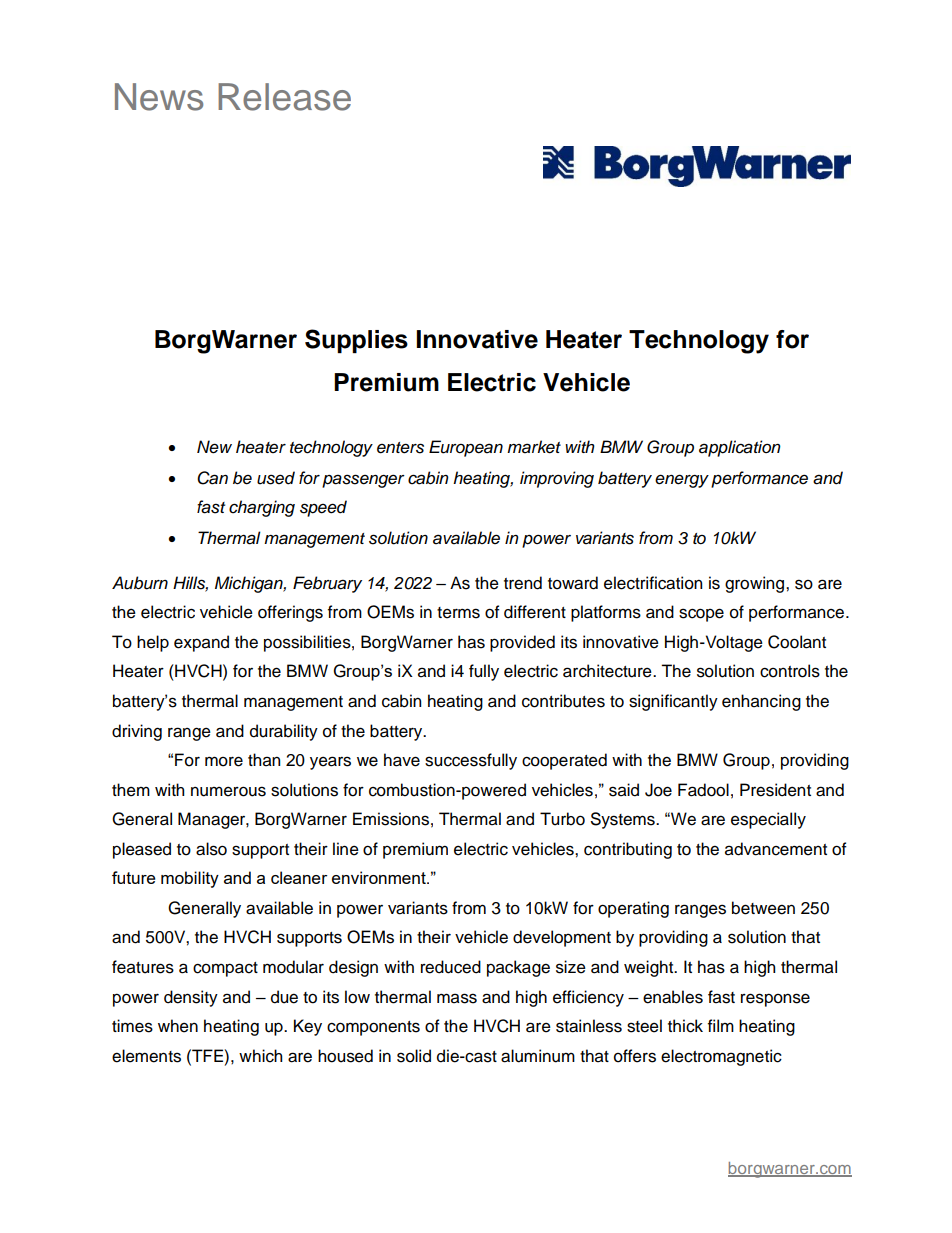  What do you see at coordinates (457, 998) in the document?
I see `mass` at bounding box center [457, 998].
